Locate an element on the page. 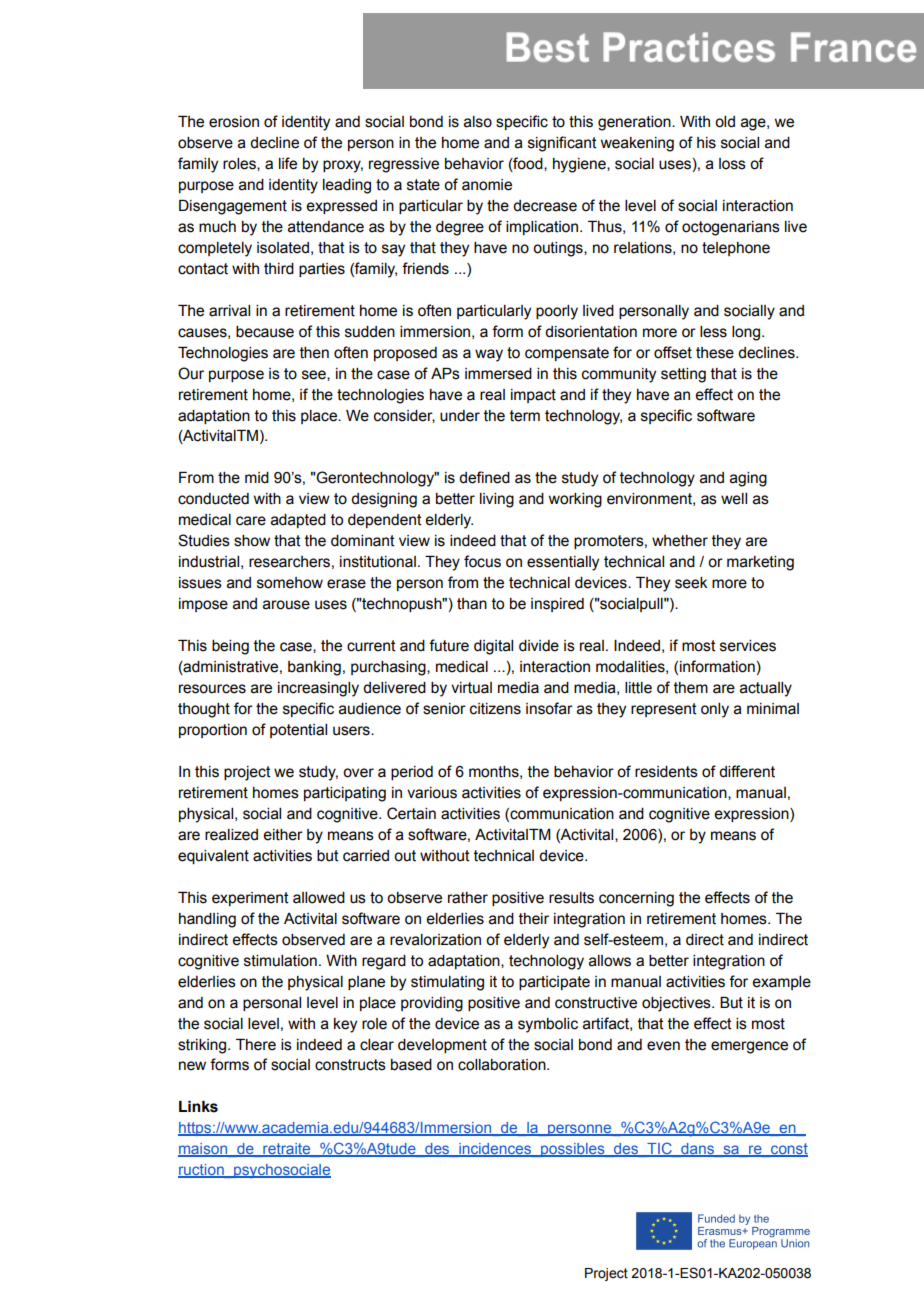 The image size is (924, 1308). collaboration is located at coordinates (503, 1065).
